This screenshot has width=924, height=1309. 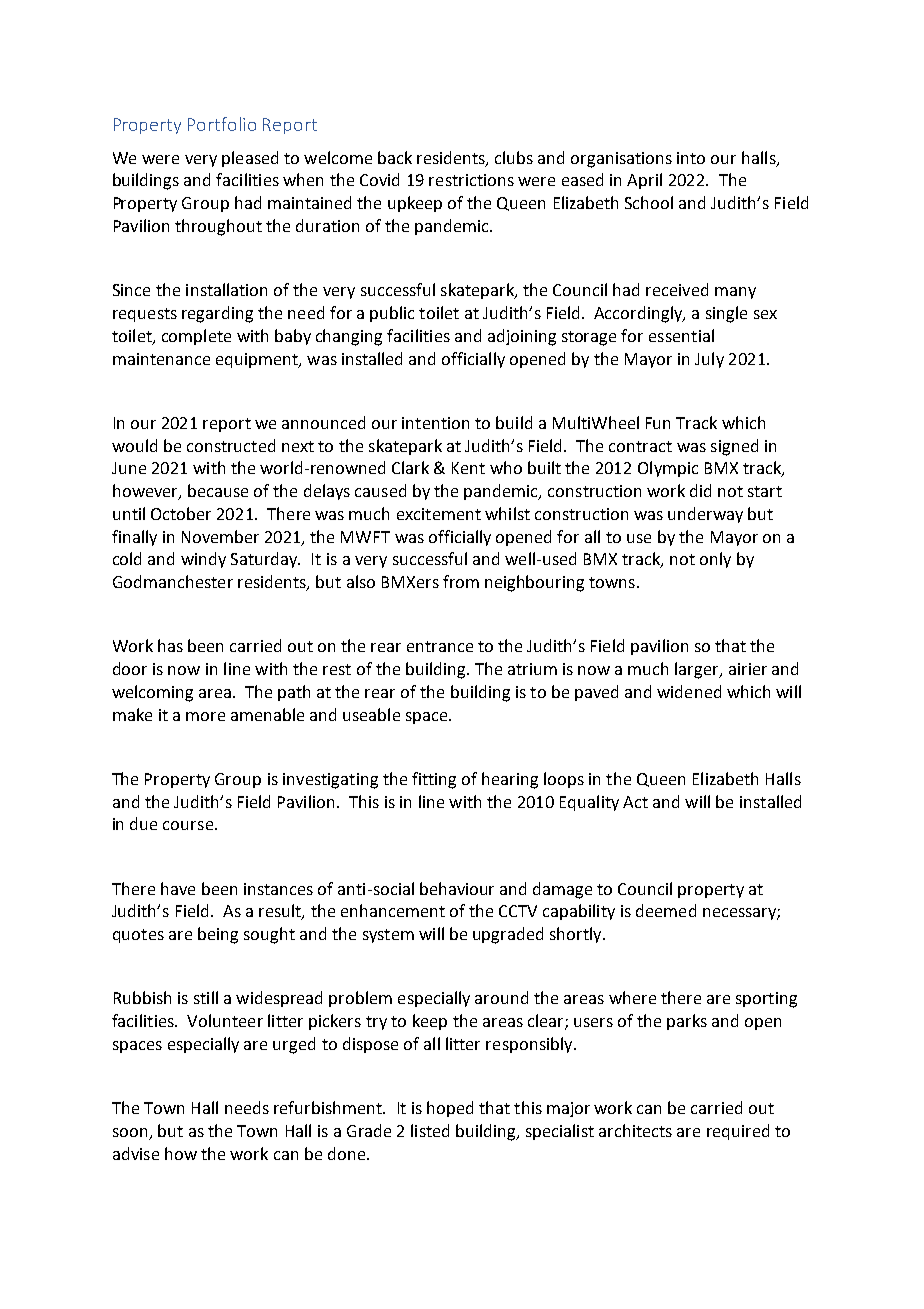 I want to click on Portfolio, so click(x=222, y=124).
